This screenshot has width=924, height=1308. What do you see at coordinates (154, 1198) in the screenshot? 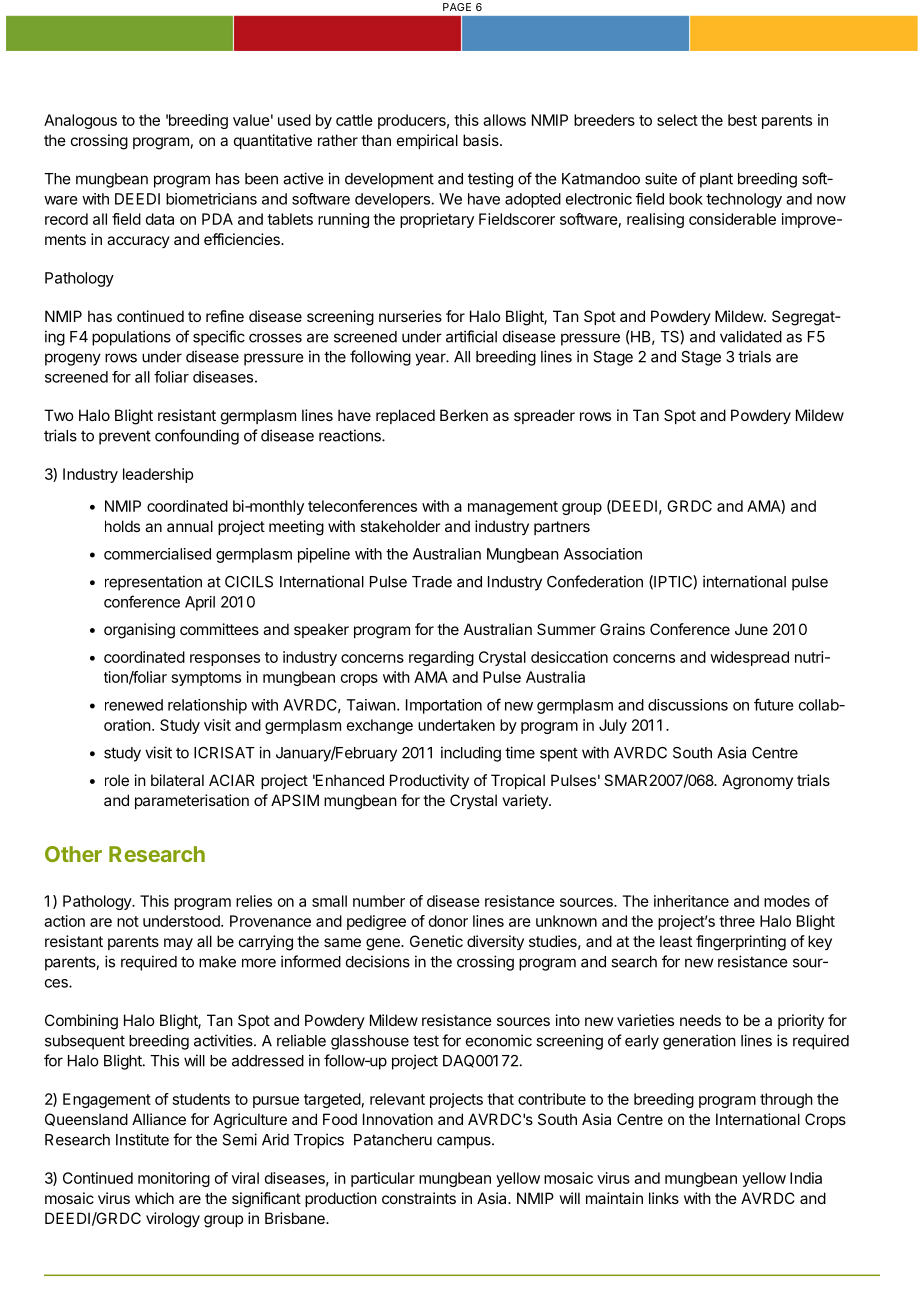
I see `which` at bounding box center [154, 1198].
